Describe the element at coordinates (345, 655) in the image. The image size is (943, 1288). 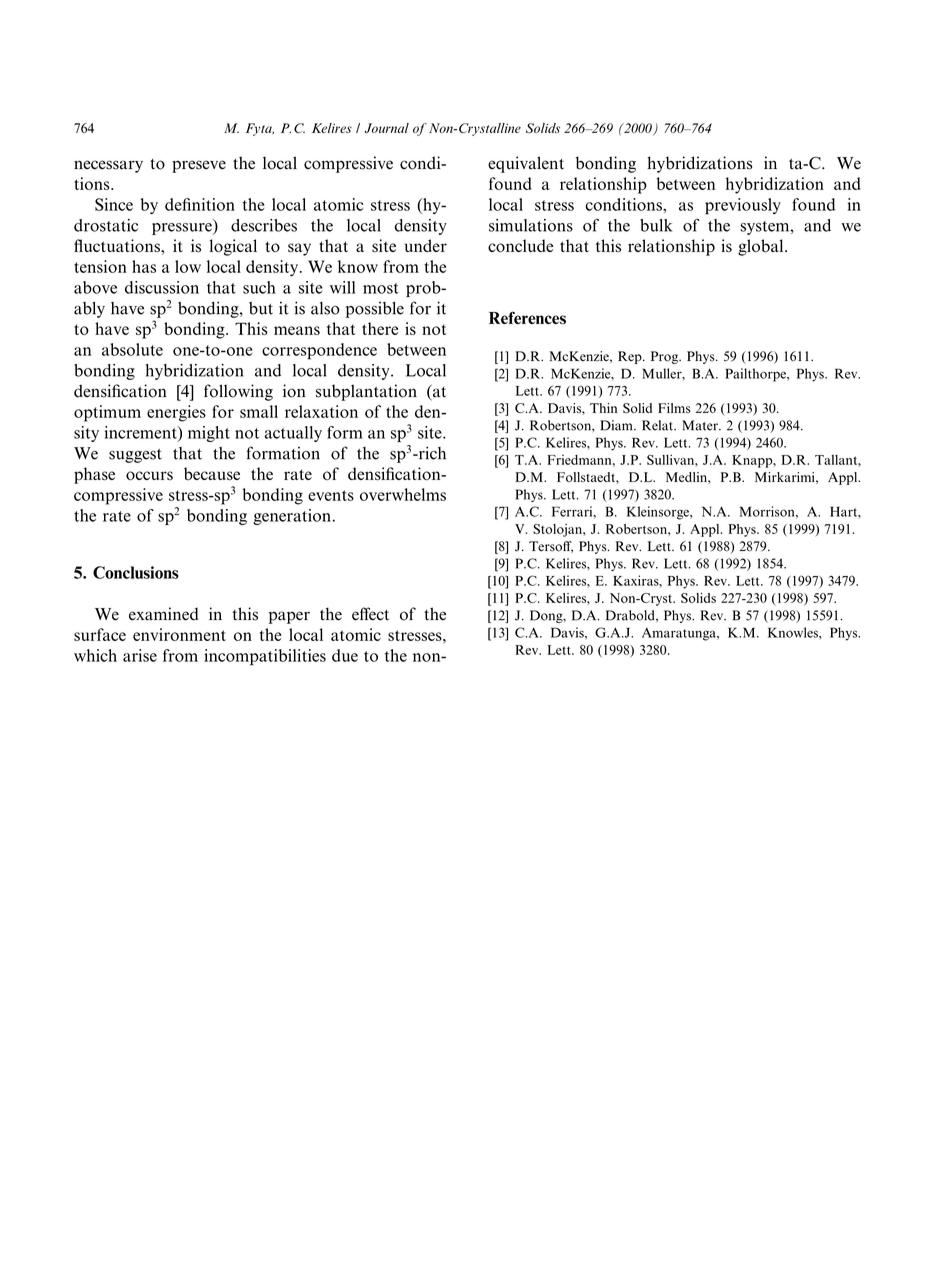
I see `due` at that location.
